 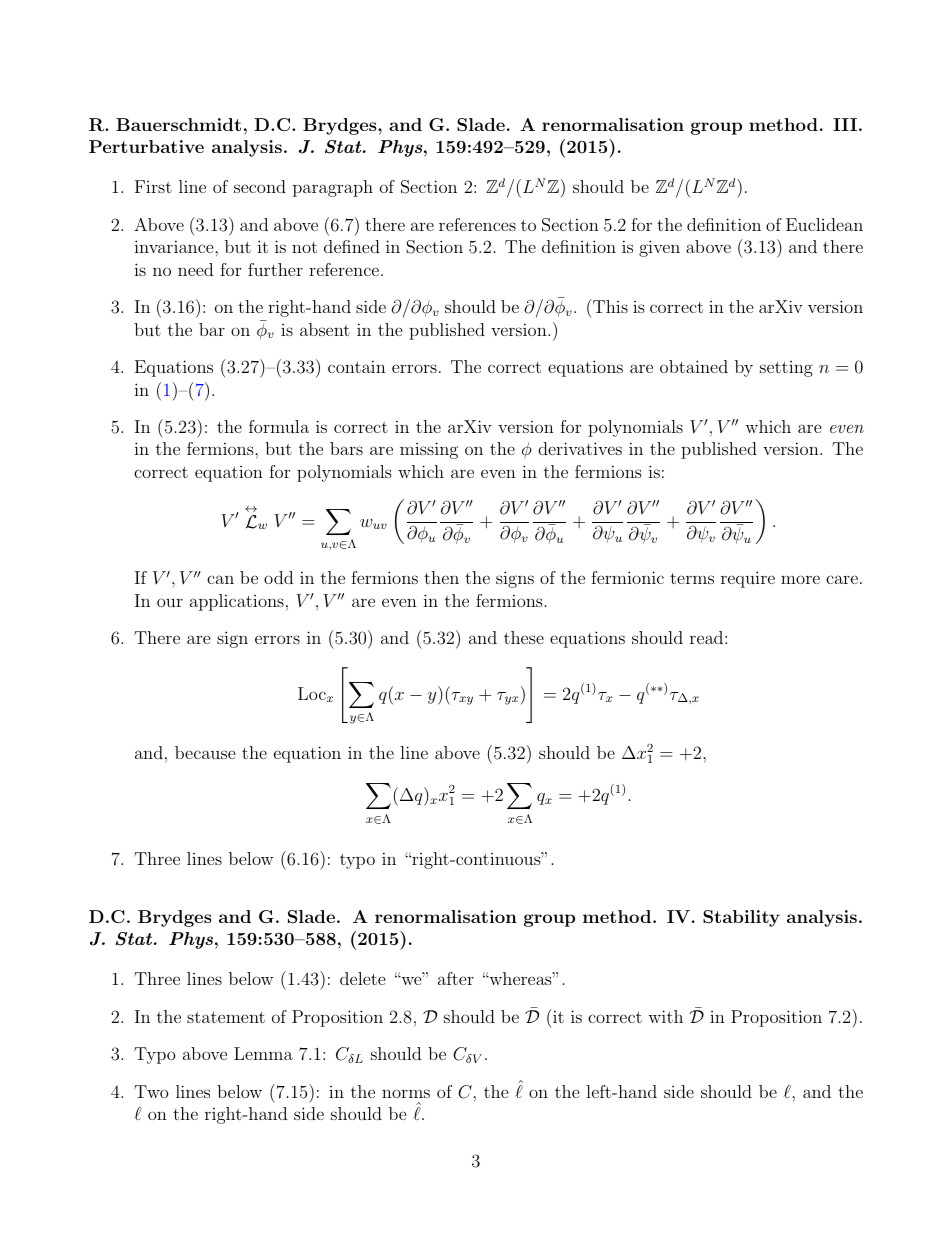 I want to click on applications, so click(x=237, y=602).
